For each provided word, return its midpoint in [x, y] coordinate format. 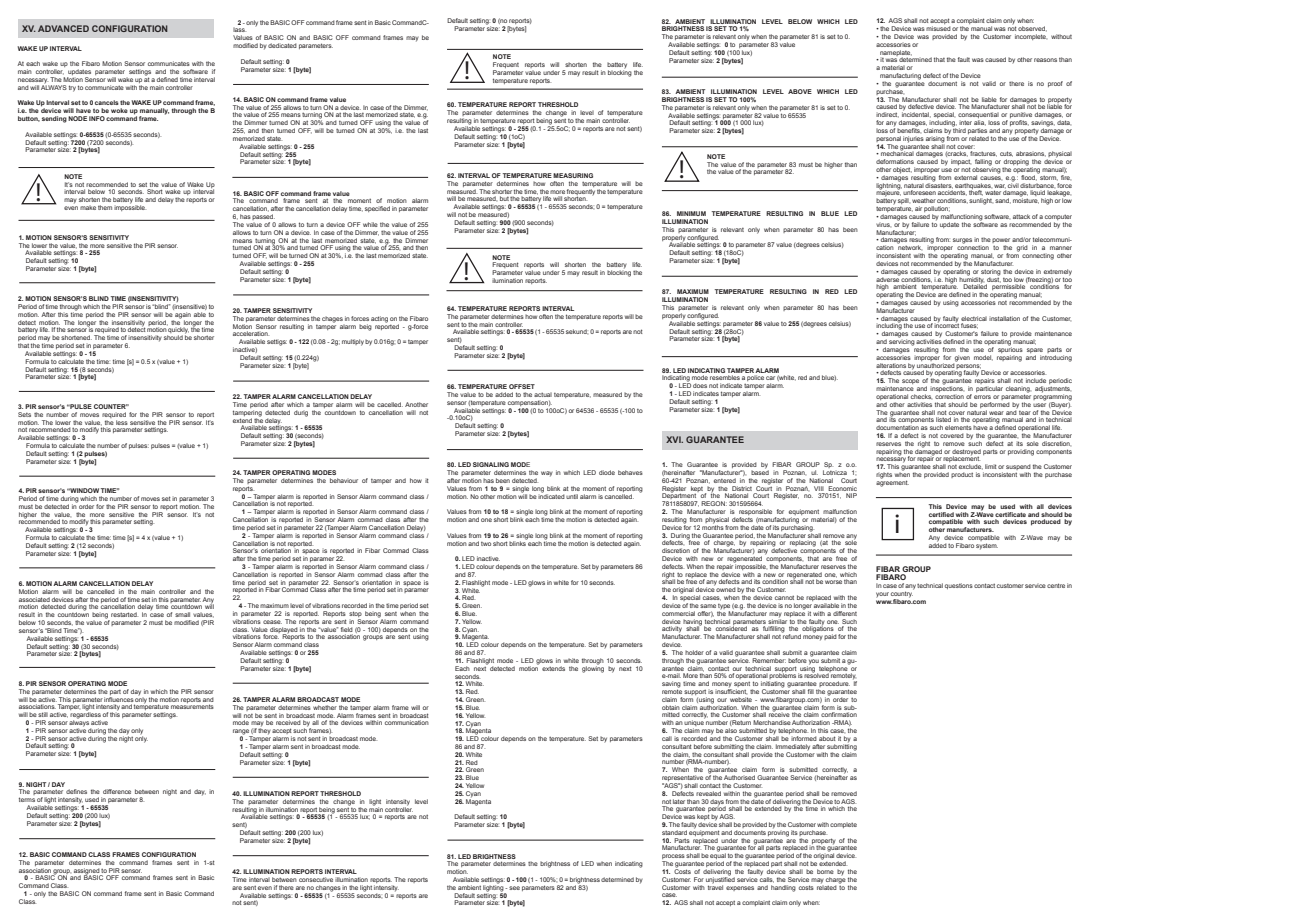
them [105, 207]
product [962, 475]
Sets [24, 414]
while [370, 224]
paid [830, 637]
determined [617, 879]
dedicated [282, 45]
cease [272, 622]
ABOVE [800, 91]
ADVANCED [63, 28]
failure [920, 224]
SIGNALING [491, 464]
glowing [593, 668]
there [286, 887]
